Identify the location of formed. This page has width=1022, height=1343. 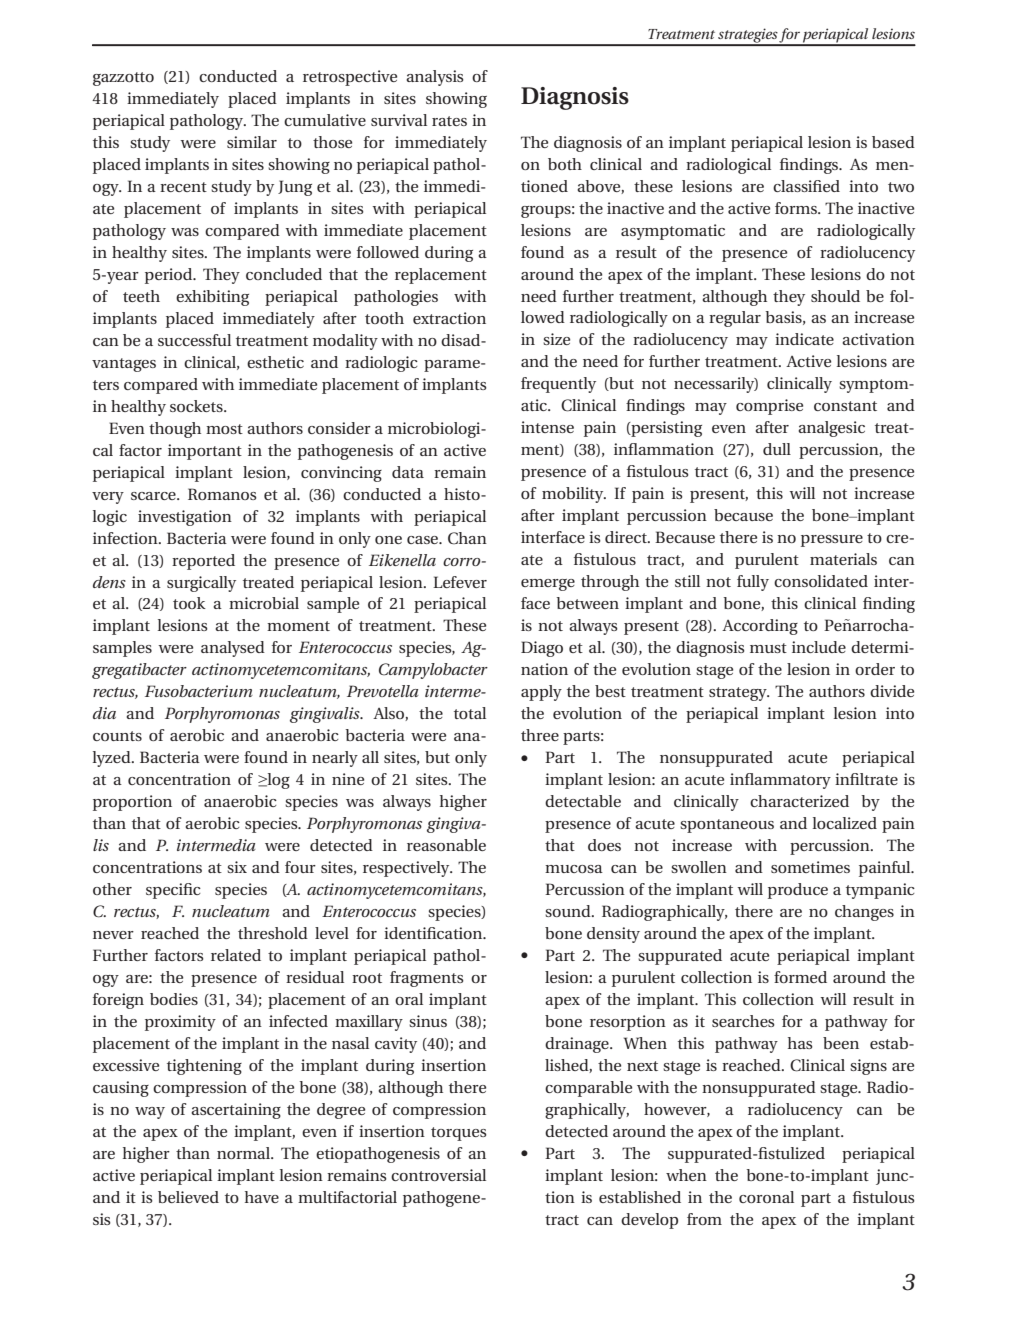
(800, 977).
